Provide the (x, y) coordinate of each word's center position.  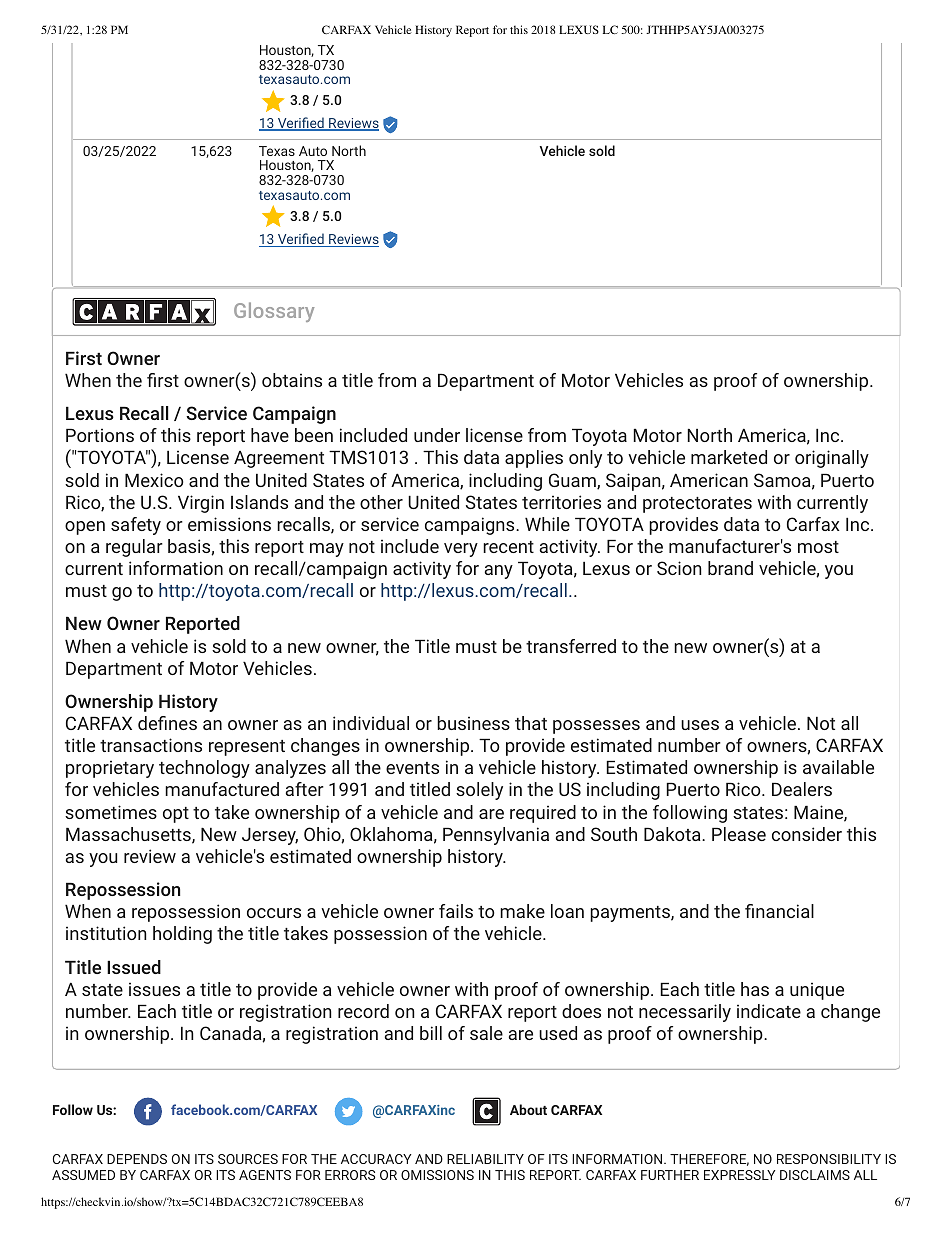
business (473, 723)
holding (182, 935)
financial (779, 911)
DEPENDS (137, 1159)
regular (134, 548)
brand (730, 568)
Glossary (274, 312)
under (437, 435)
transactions (151, 745)
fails (456, 911)
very (461, 550)
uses (700, 725)
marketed (729, 457)
